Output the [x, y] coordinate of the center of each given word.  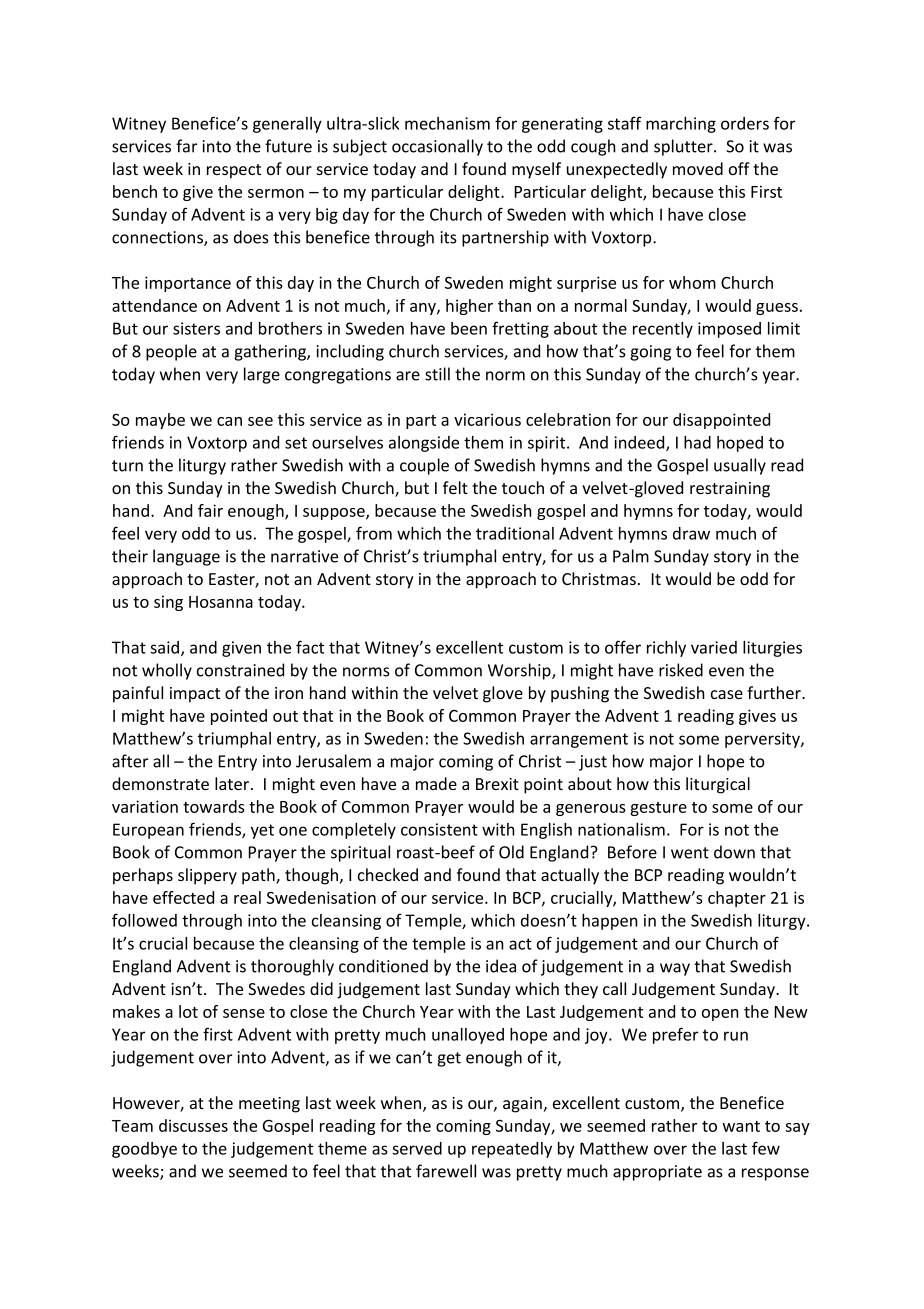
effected [183, 897]
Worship [520, 671]
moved [698, 168]
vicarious [487, 419]
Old [511, 852]
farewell [446, 1171]
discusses [193, 1125]
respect [234, 171]
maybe [160, 421]
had [697, 442]
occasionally [437, 147]
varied [714, 647]
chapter [737, 899]
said [166, 648]
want [741, 1126]
